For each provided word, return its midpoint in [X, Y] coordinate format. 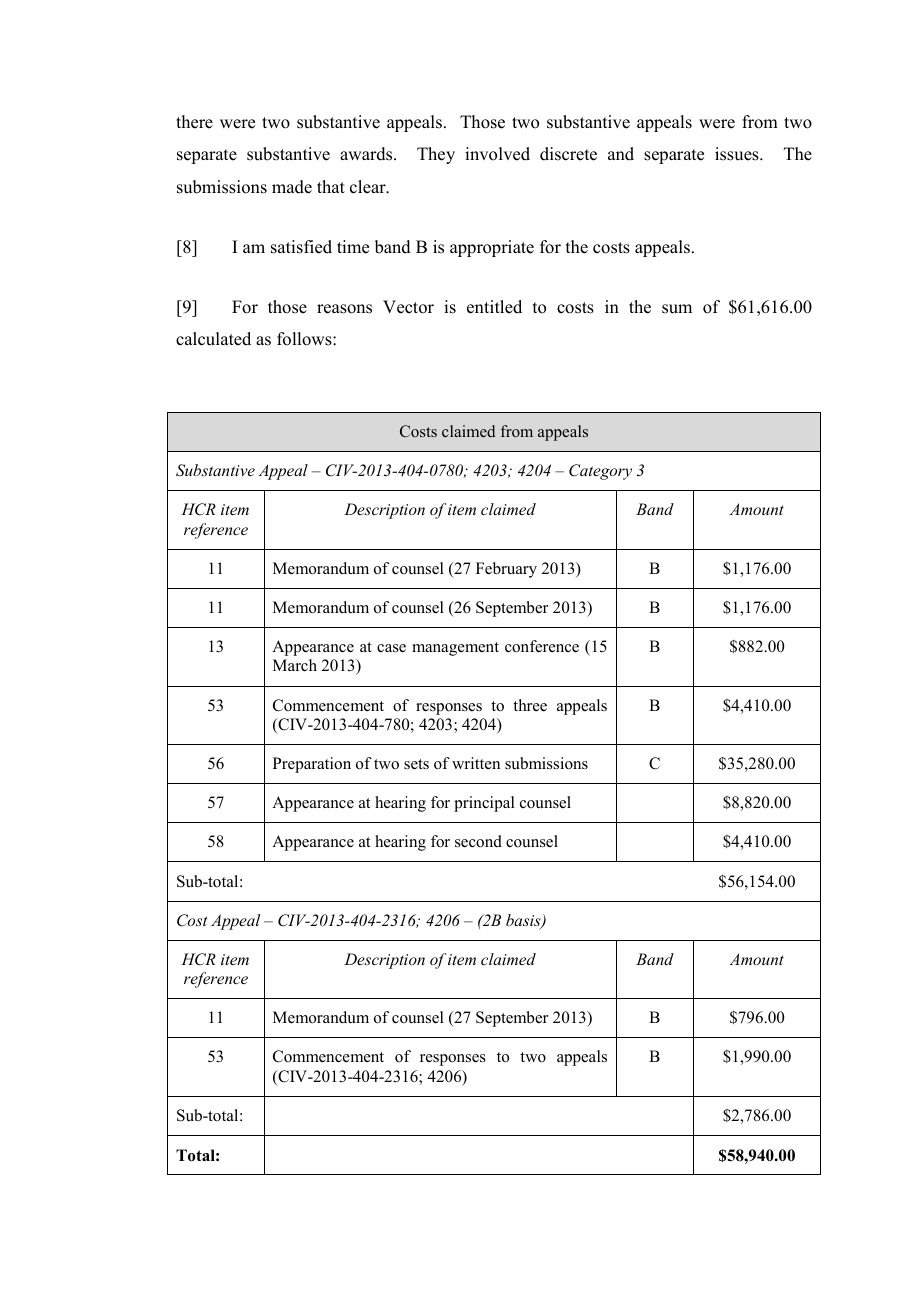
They [436, 155]
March [295, 665]
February [506, 570]
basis [524, 921]
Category [600, 472]
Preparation [312, 765]
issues [738, 154]
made [292, 187]
